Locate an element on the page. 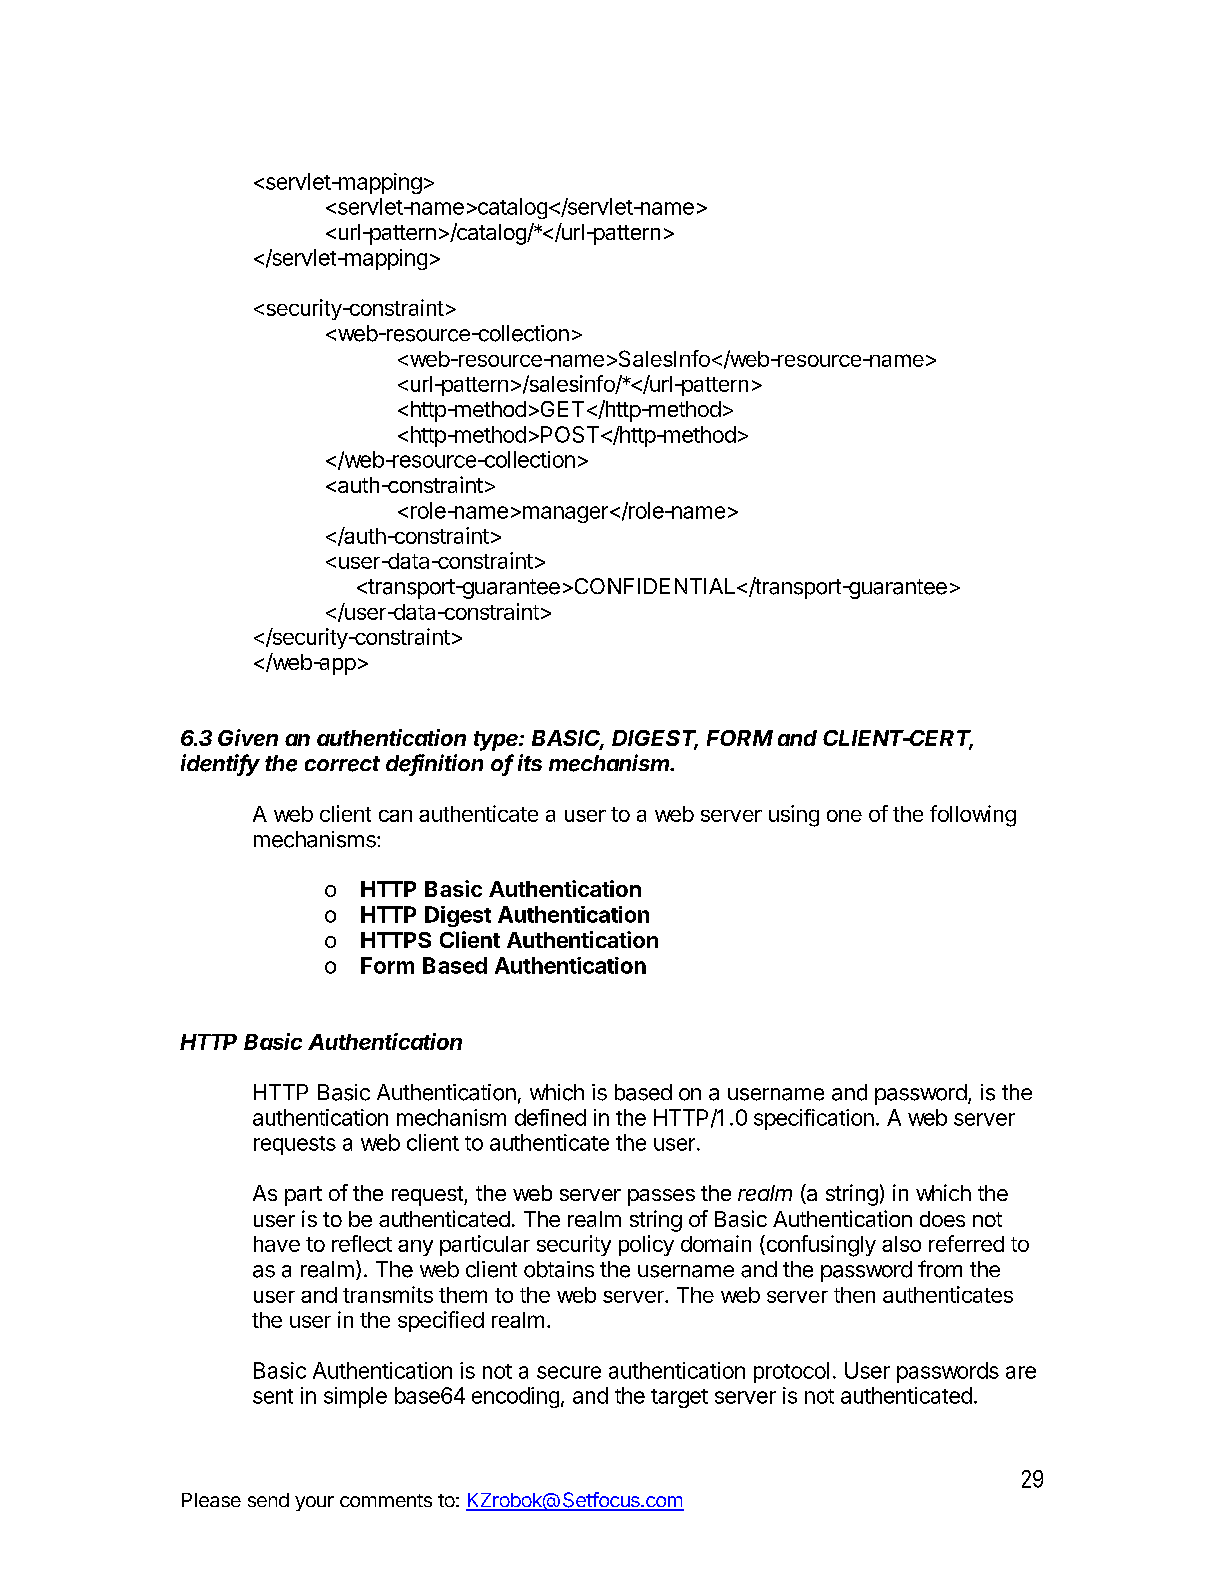 The width and height of the document is (1224, 1584). specification is located at coordinates (814, 1119).
